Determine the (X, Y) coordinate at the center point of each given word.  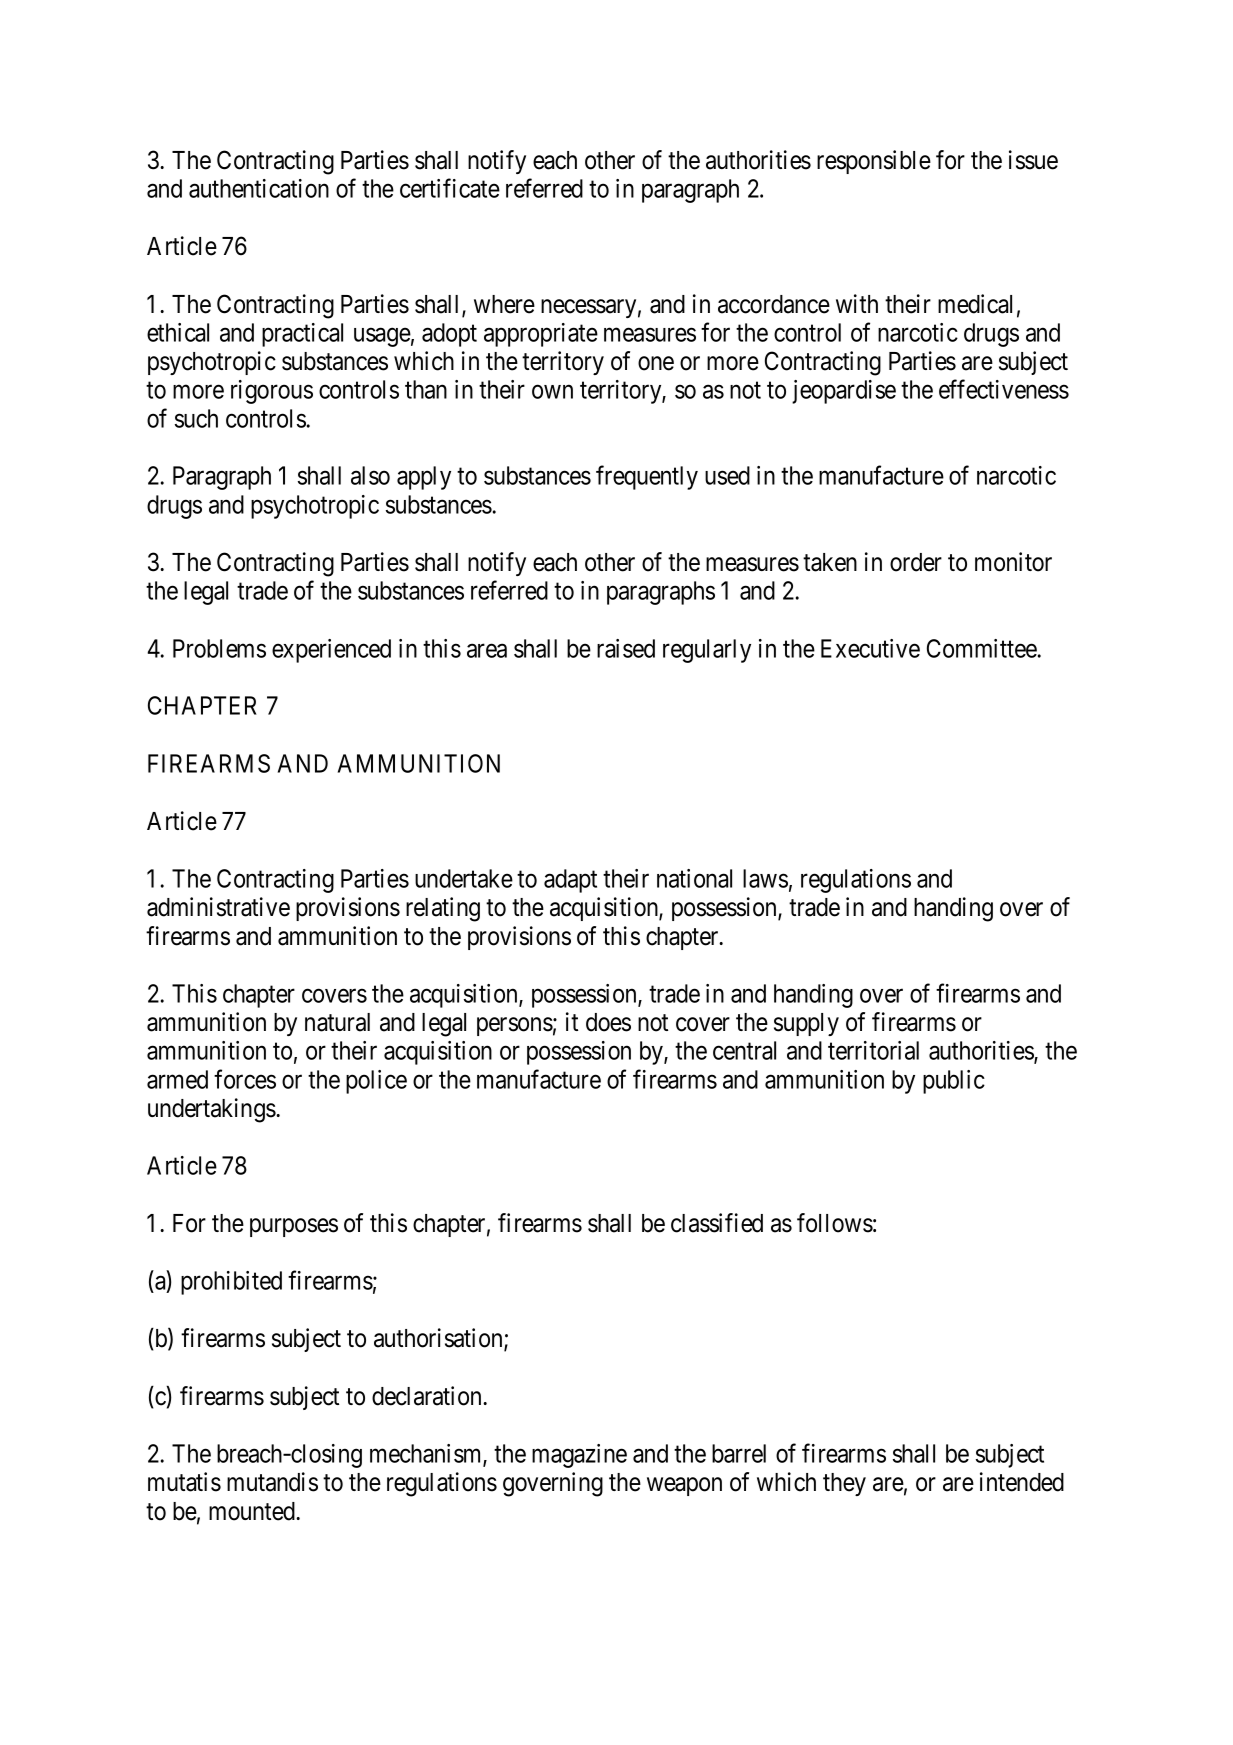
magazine (579, 1456)
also (370, 475)
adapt (570, 881)
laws (765, 878)
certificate (450, 188)
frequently (647, 477)
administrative (218, 907)
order (916, 562)
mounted (253, 1511)
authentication (259, 188)
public (954, 1082)
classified (717, 1223)
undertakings (212, 1110)
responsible (874, 162)
